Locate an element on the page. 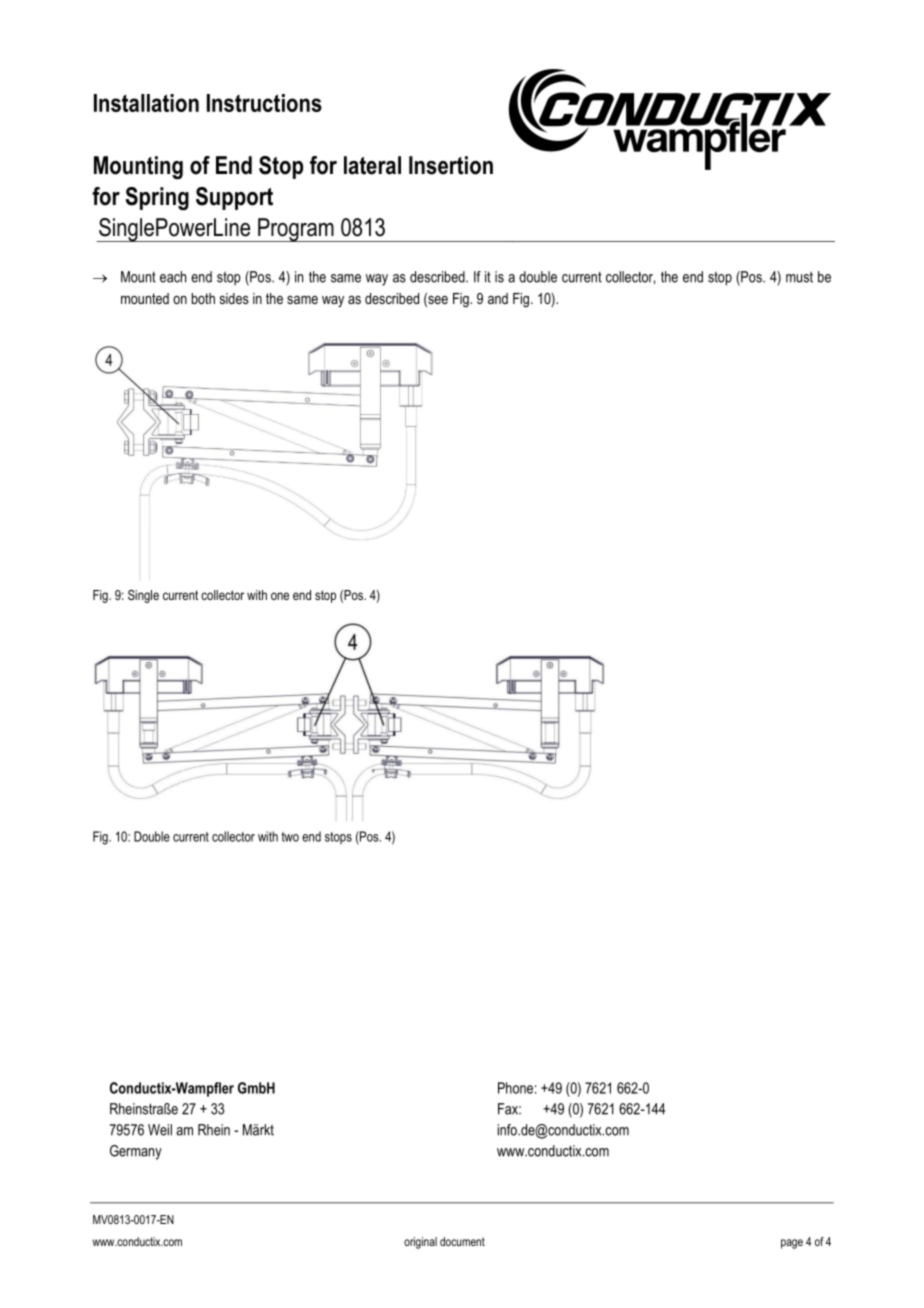 The width and height of the image is (924, 1308). both is located at coordinates (203, 298).
